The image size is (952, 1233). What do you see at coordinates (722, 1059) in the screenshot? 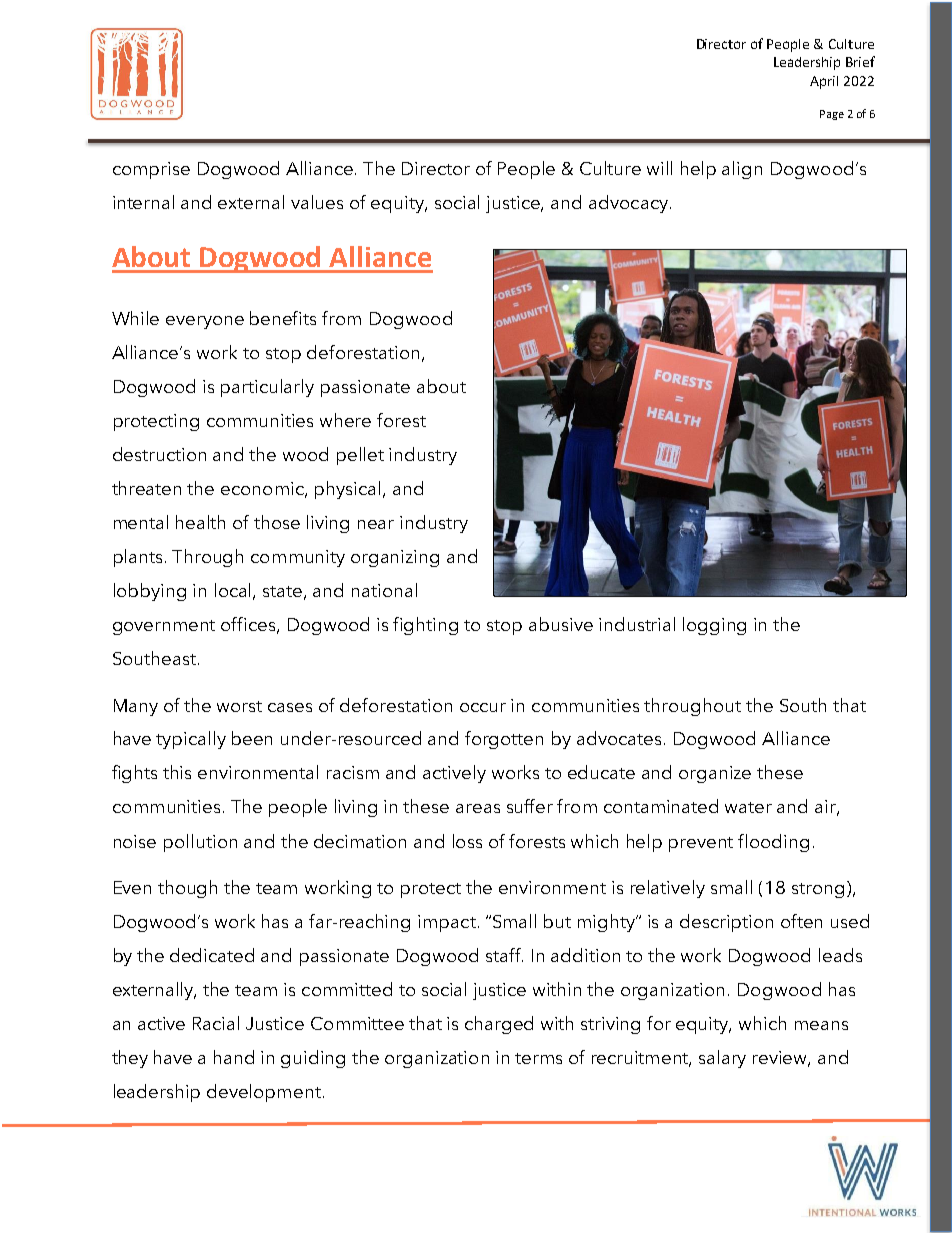
I see `salary` at bounding box center [722, 1059].
